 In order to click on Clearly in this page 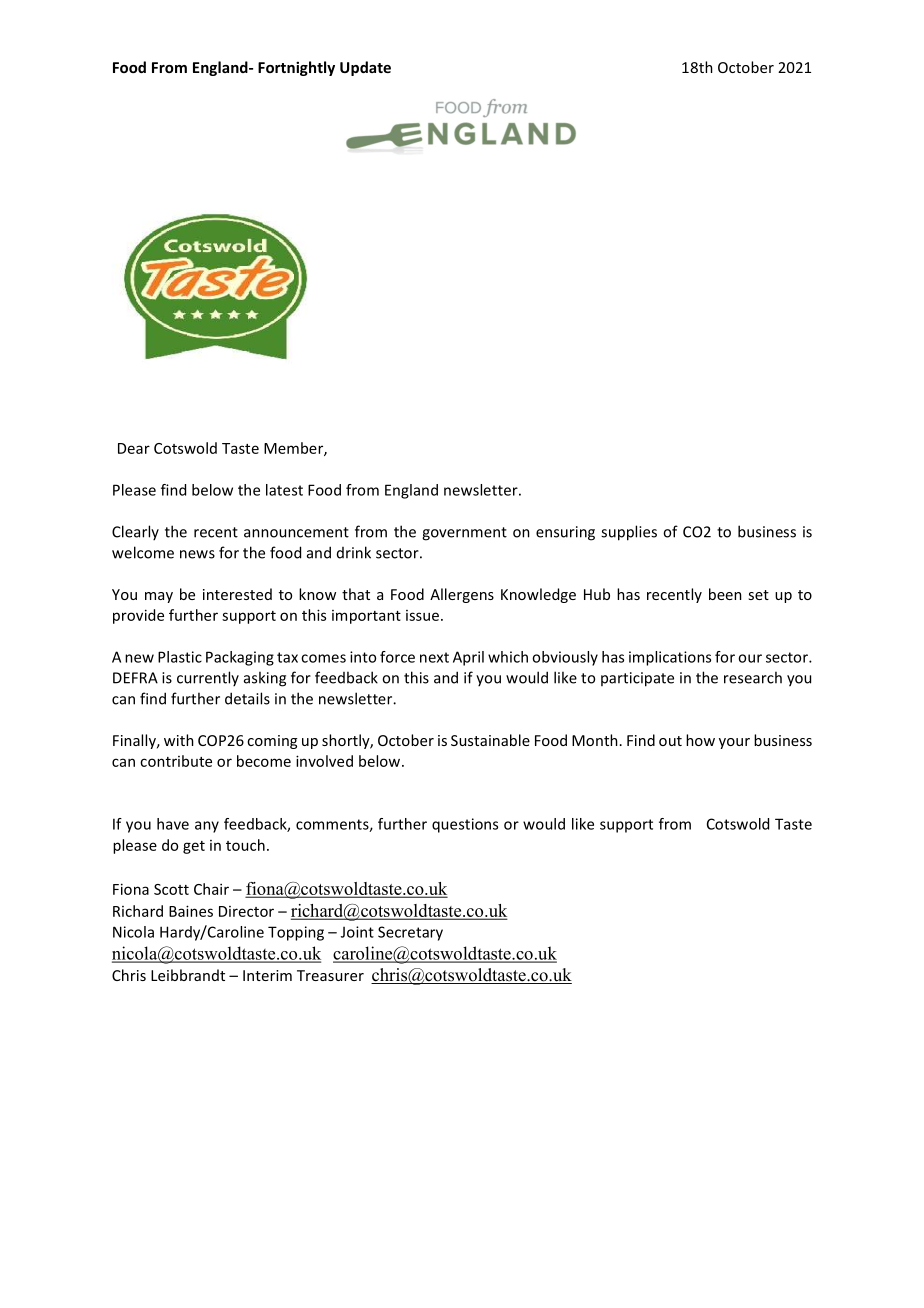, I will do `click(135, 532)`.
